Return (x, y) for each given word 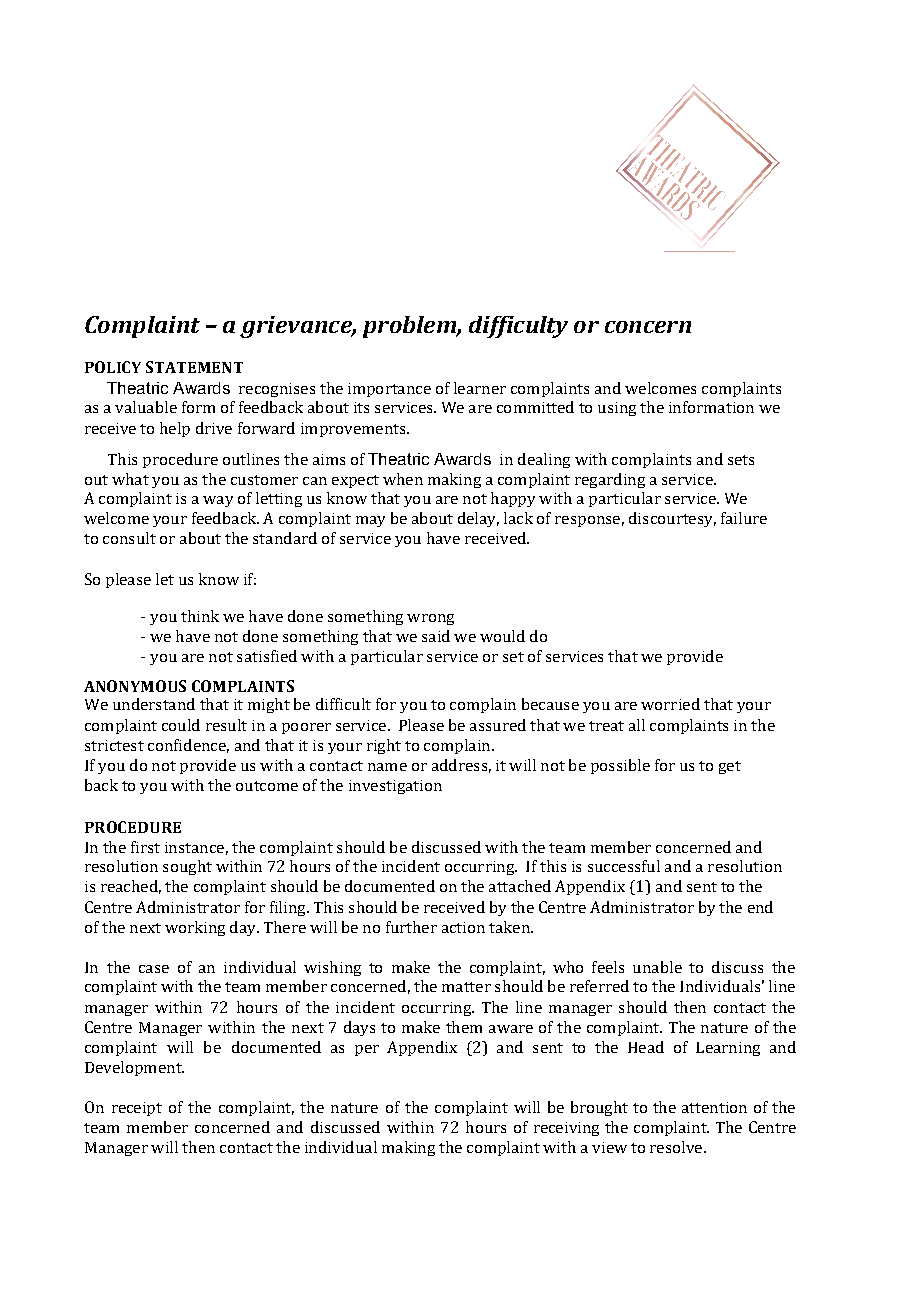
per (367, 1050)
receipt (137, 1109)
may (370, 521)
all (637, 725)
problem (410, 327)
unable (657, 967)
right (384, 746)
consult (129, 538)
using (617, 409)
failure (744, 518)
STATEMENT (194, 367)
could (181, 725)
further (411, 927)
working (195, 928)
